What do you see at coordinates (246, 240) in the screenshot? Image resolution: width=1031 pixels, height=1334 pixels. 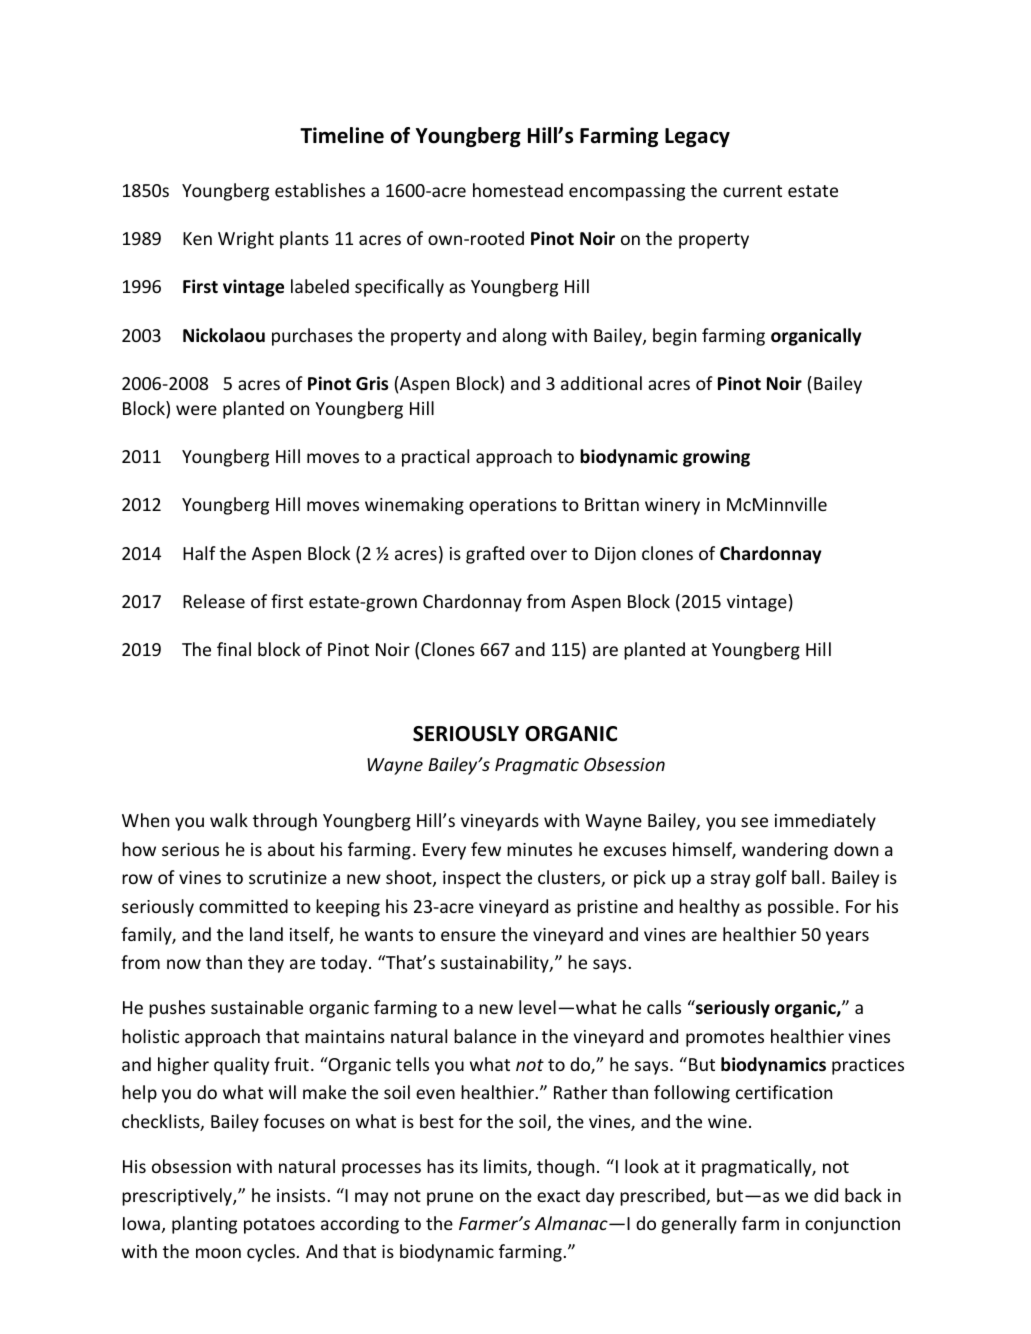 I see `Wright` at bounding box center [246, 240].
